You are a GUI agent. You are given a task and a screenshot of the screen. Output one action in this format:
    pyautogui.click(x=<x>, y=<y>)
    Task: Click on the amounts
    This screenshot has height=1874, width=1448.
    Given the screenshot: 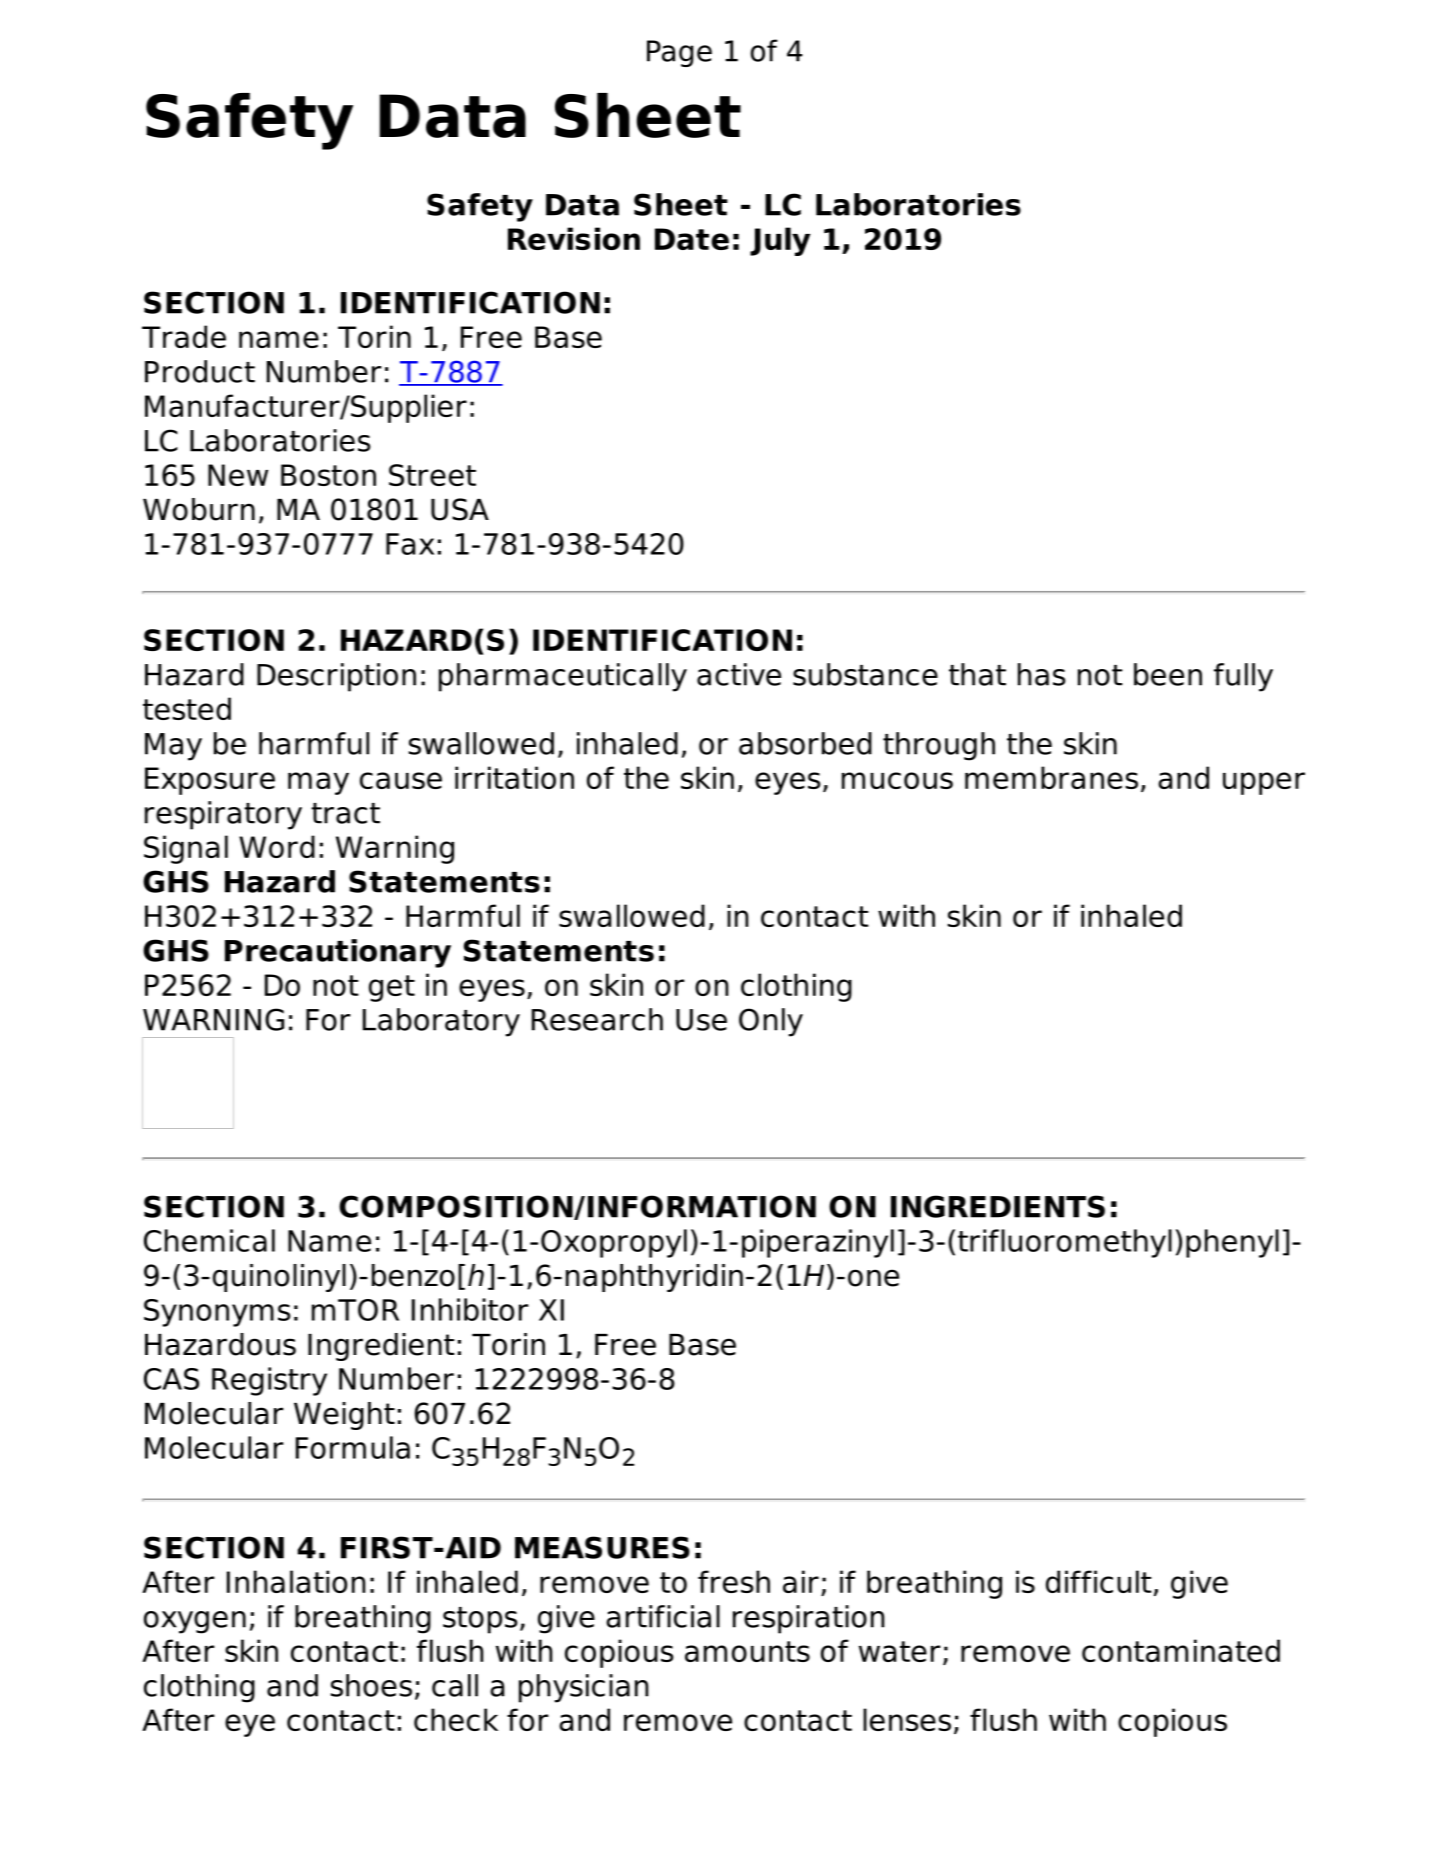 What is the action you would take?
    pyautogui.click(x=747, y=1651)
